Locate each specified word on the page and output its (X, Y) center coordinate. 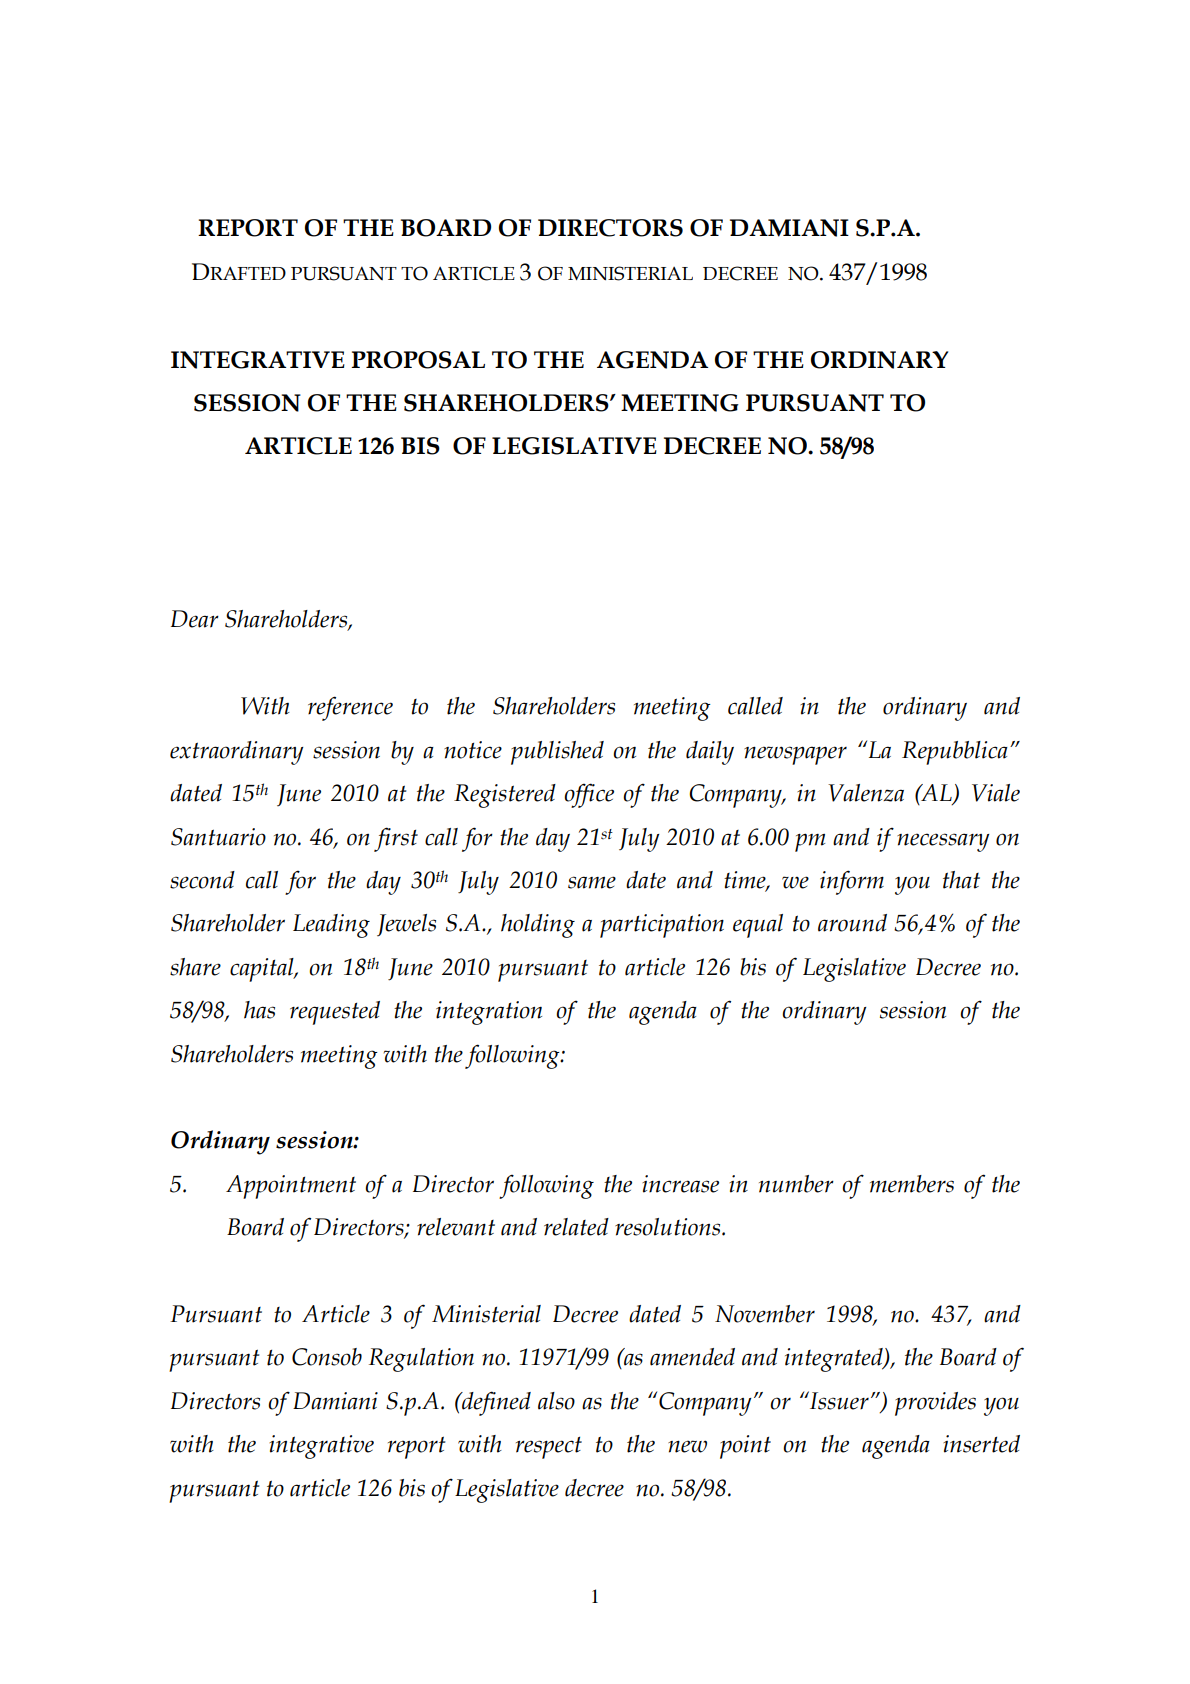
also (556, 1401)
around (852, 923)
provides (935, 1404)
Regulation (421, 1360)
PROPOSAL (418, 360)
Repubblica (955, 753)
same (592, 882)
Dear (195, 619)
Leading (331, 926)
